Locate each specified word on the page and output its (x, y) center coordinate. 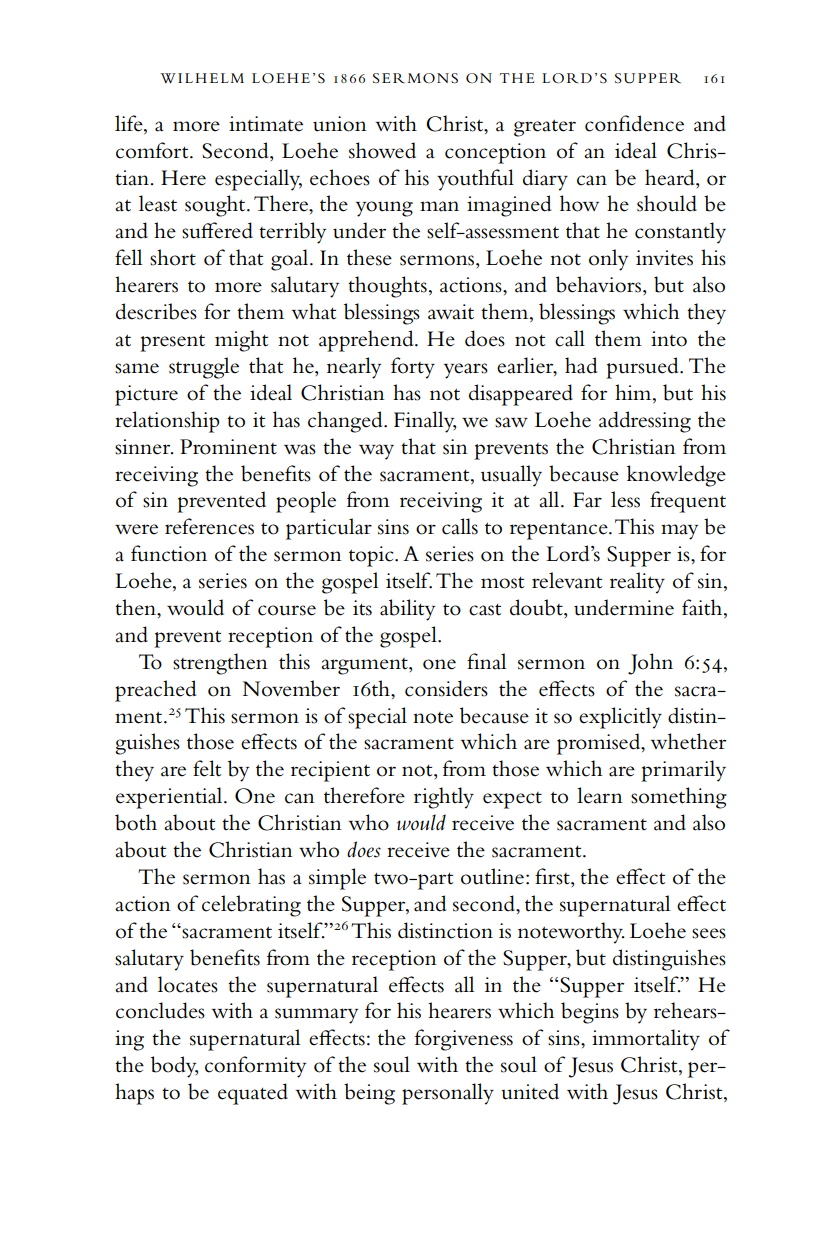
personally (448, 1094)
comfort (153, 150)
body (174, 1067)
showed (382, 150)
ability (407, 610)
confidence (634, 123)
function (169, 553)
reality (637, 583)
